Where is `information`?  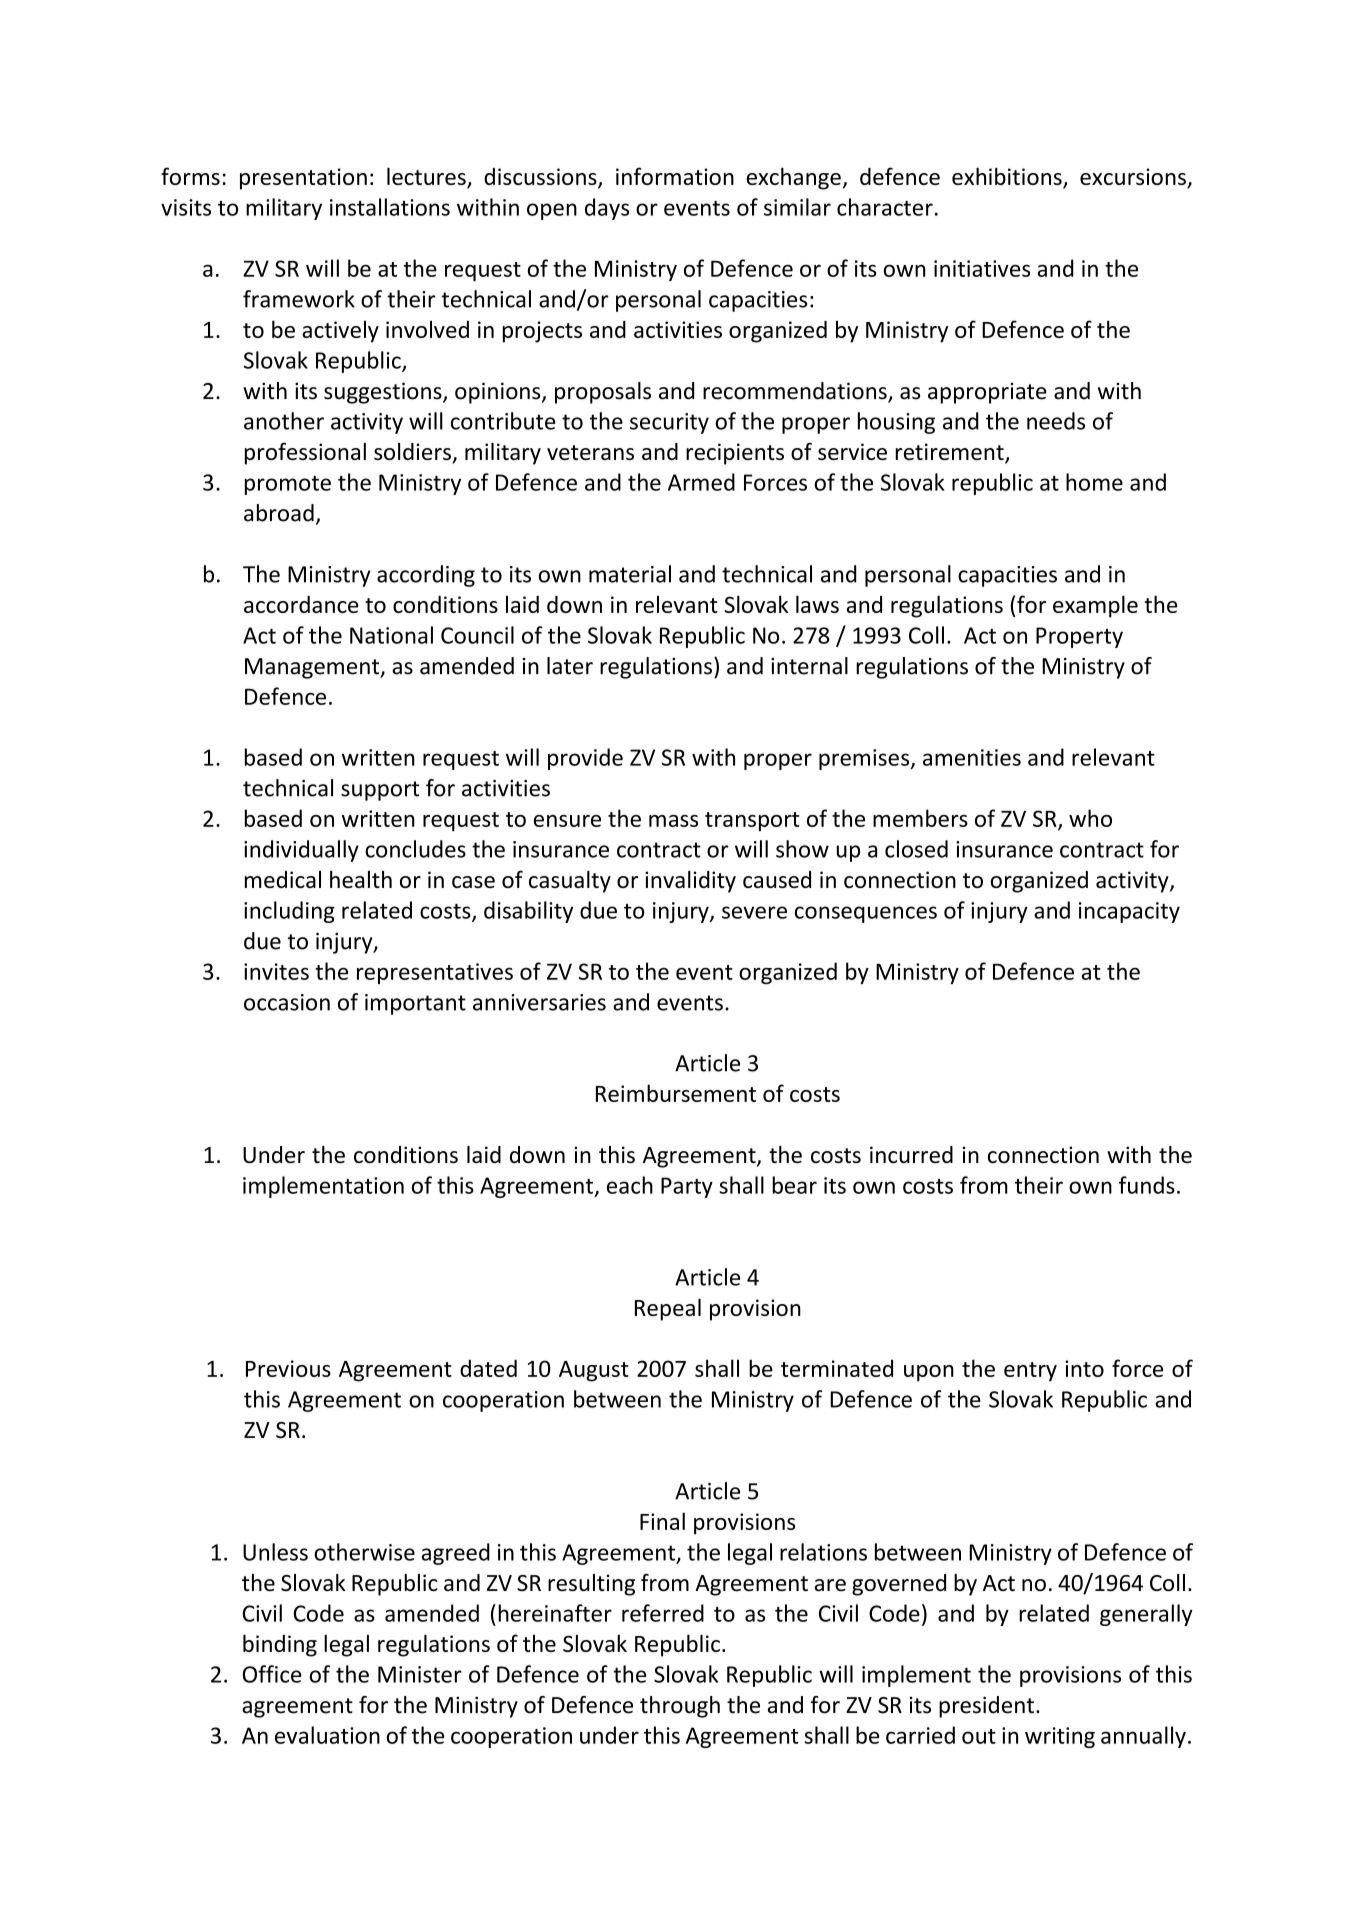 information is located at coordinates (675, 176).
